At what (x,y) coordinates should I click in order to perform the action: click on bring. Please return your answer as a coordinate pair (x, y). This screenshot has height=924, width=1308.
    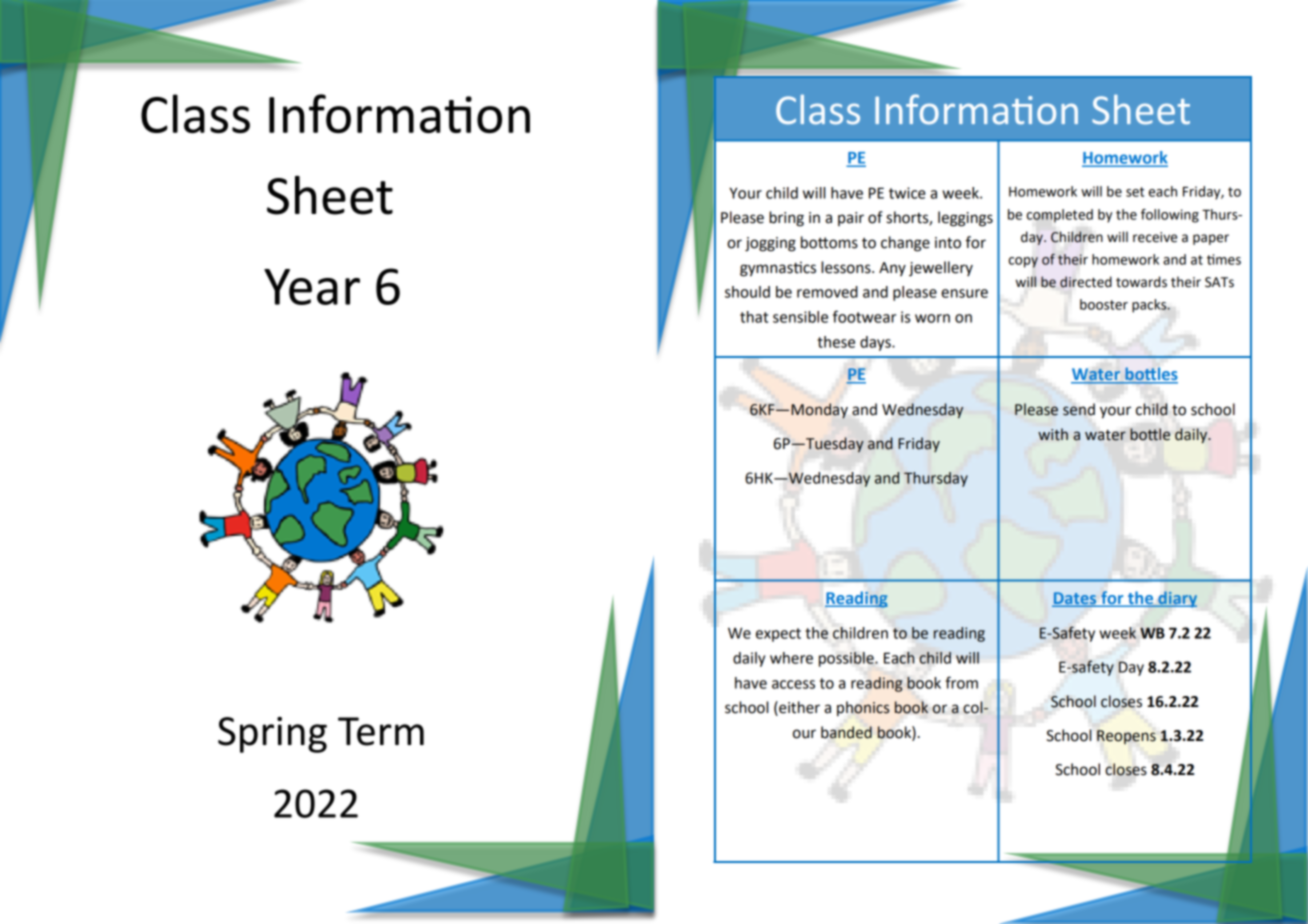
    Looking at the image, I should click on (786, 219).
